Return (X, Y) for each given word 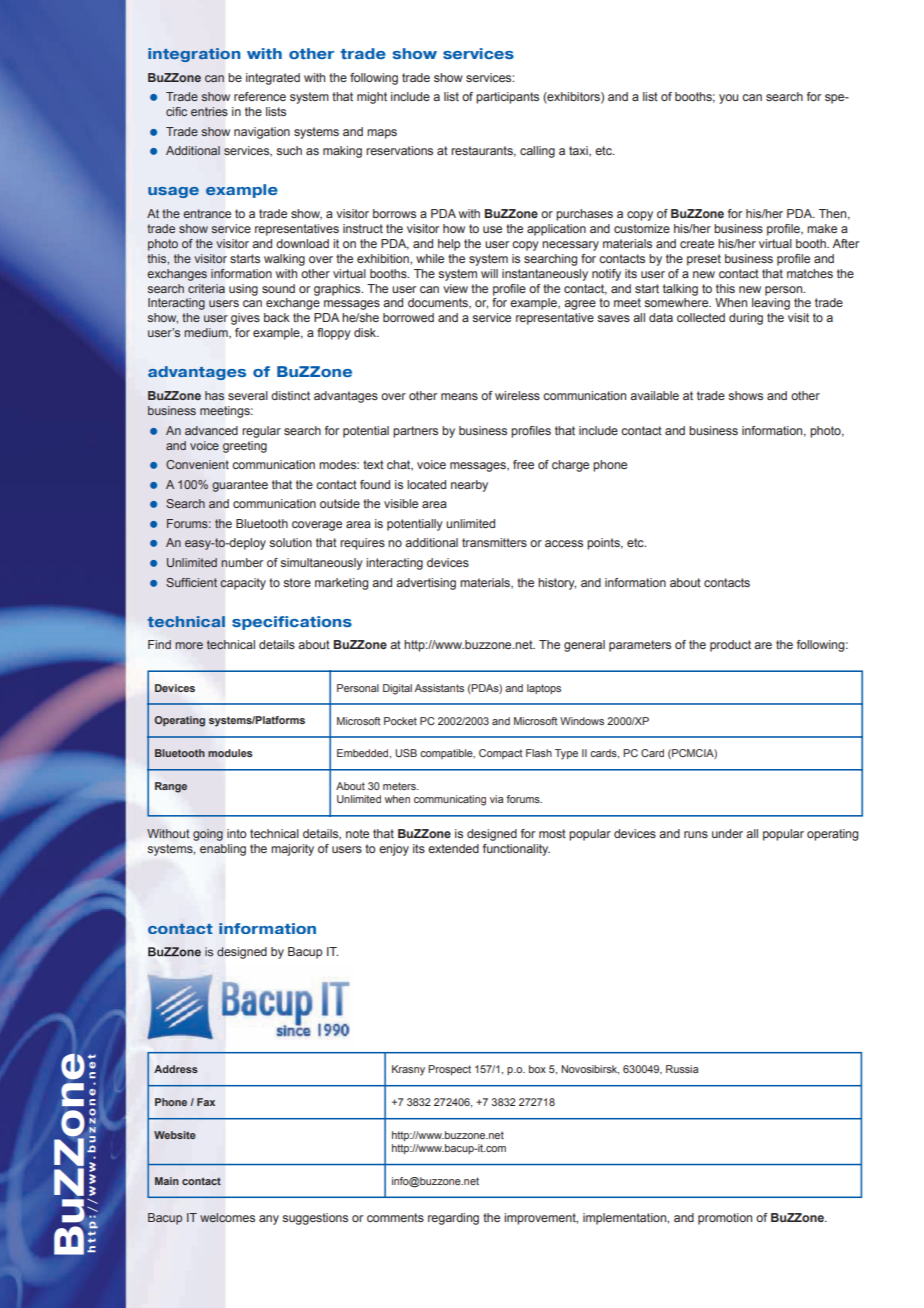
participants (507, 98)
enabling (223, 850)
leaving (771, 304)
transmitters (494, 542)
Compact (500, 754)
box (537, 1069)
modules (230, 753)
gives (245, 319)
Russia (682, 1069)
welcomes (227, 1218)
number (242, 562)
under (727, 833)
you (728, 99)
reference (260, 96)
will (489, 273)
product (730, 646)
